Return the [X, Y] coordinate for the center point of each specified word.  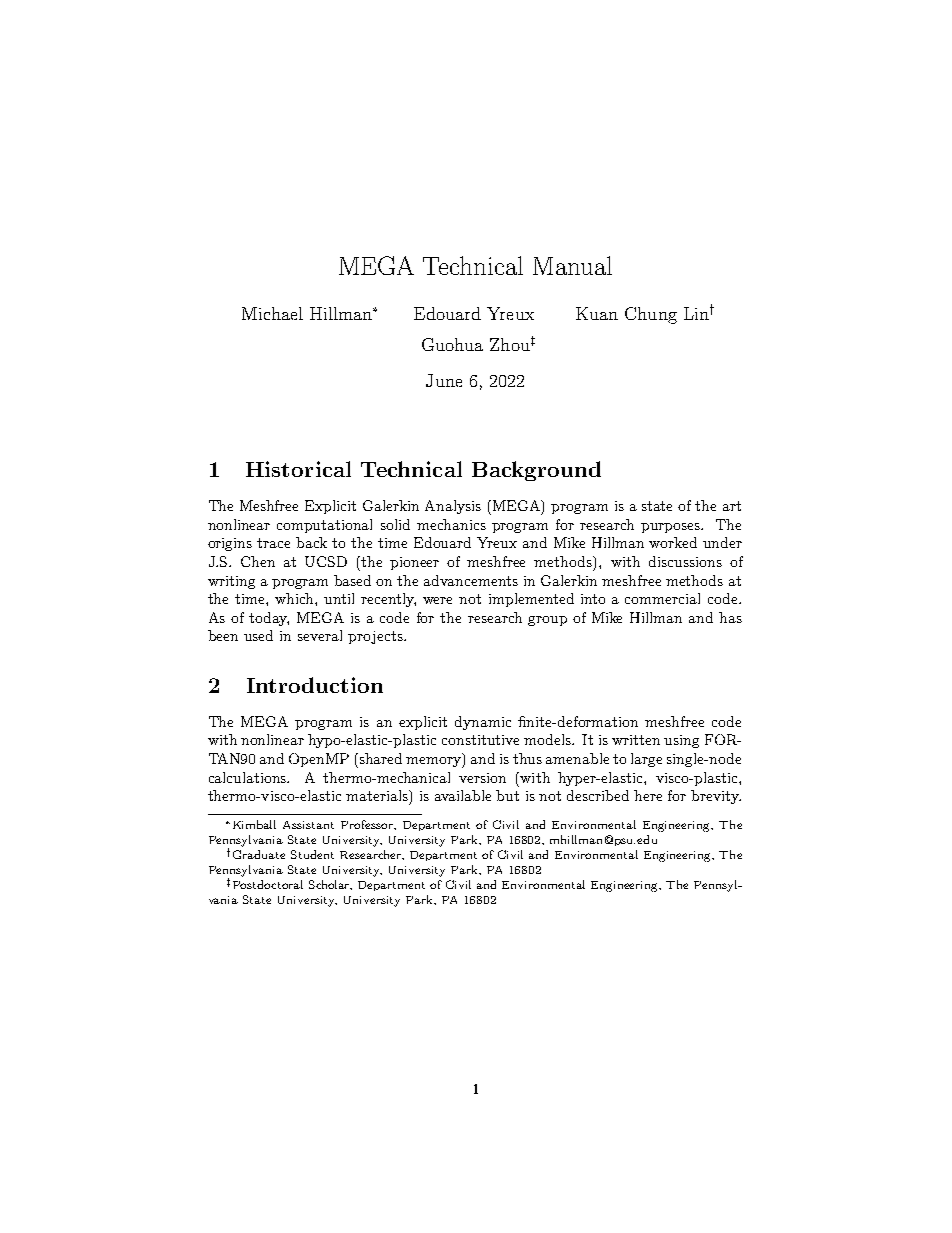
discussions [685, 561]
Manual [572, 265]
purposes [672, 528]
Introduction [315, 685]
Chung [651, 315]
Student [312, 854]
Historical [298, 469]
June [444, 380]
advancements [471, 580]
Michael [272, 313]
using [681, 741]
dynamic [483, 723]
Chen [258, 561]
